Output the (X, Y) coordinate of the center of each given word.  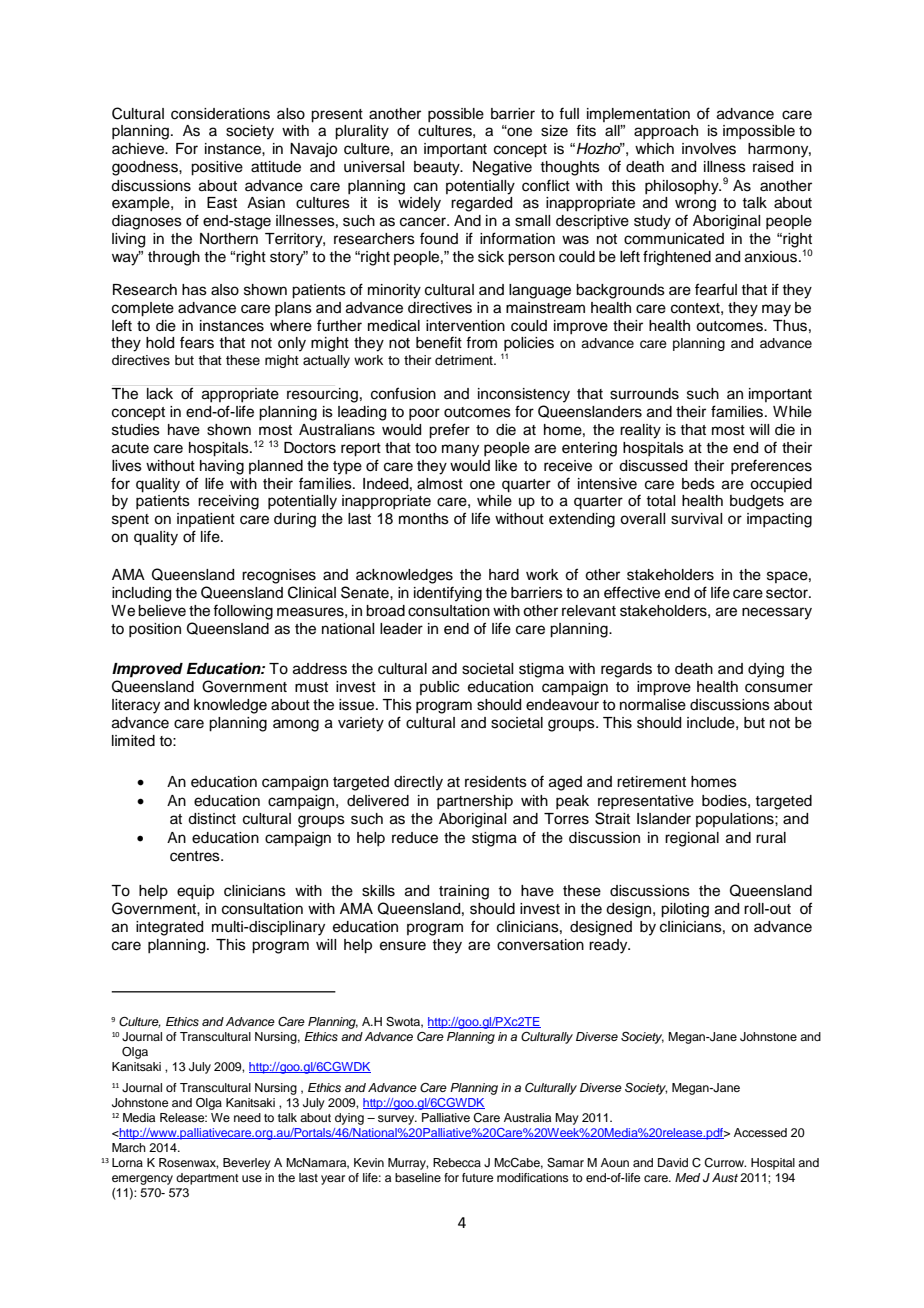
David (673, 1162)
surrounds (644, 394)
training (464, 892)
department (207, 1179)
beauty (438, 168)
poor (424, 414)
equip (195, 892)
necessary (777, 613)
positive (217, 168)
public (439, 688)
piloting (685, 910)
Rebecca (457, 1162)
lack (160, 394)
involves (709, 149)
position (155, 630)
